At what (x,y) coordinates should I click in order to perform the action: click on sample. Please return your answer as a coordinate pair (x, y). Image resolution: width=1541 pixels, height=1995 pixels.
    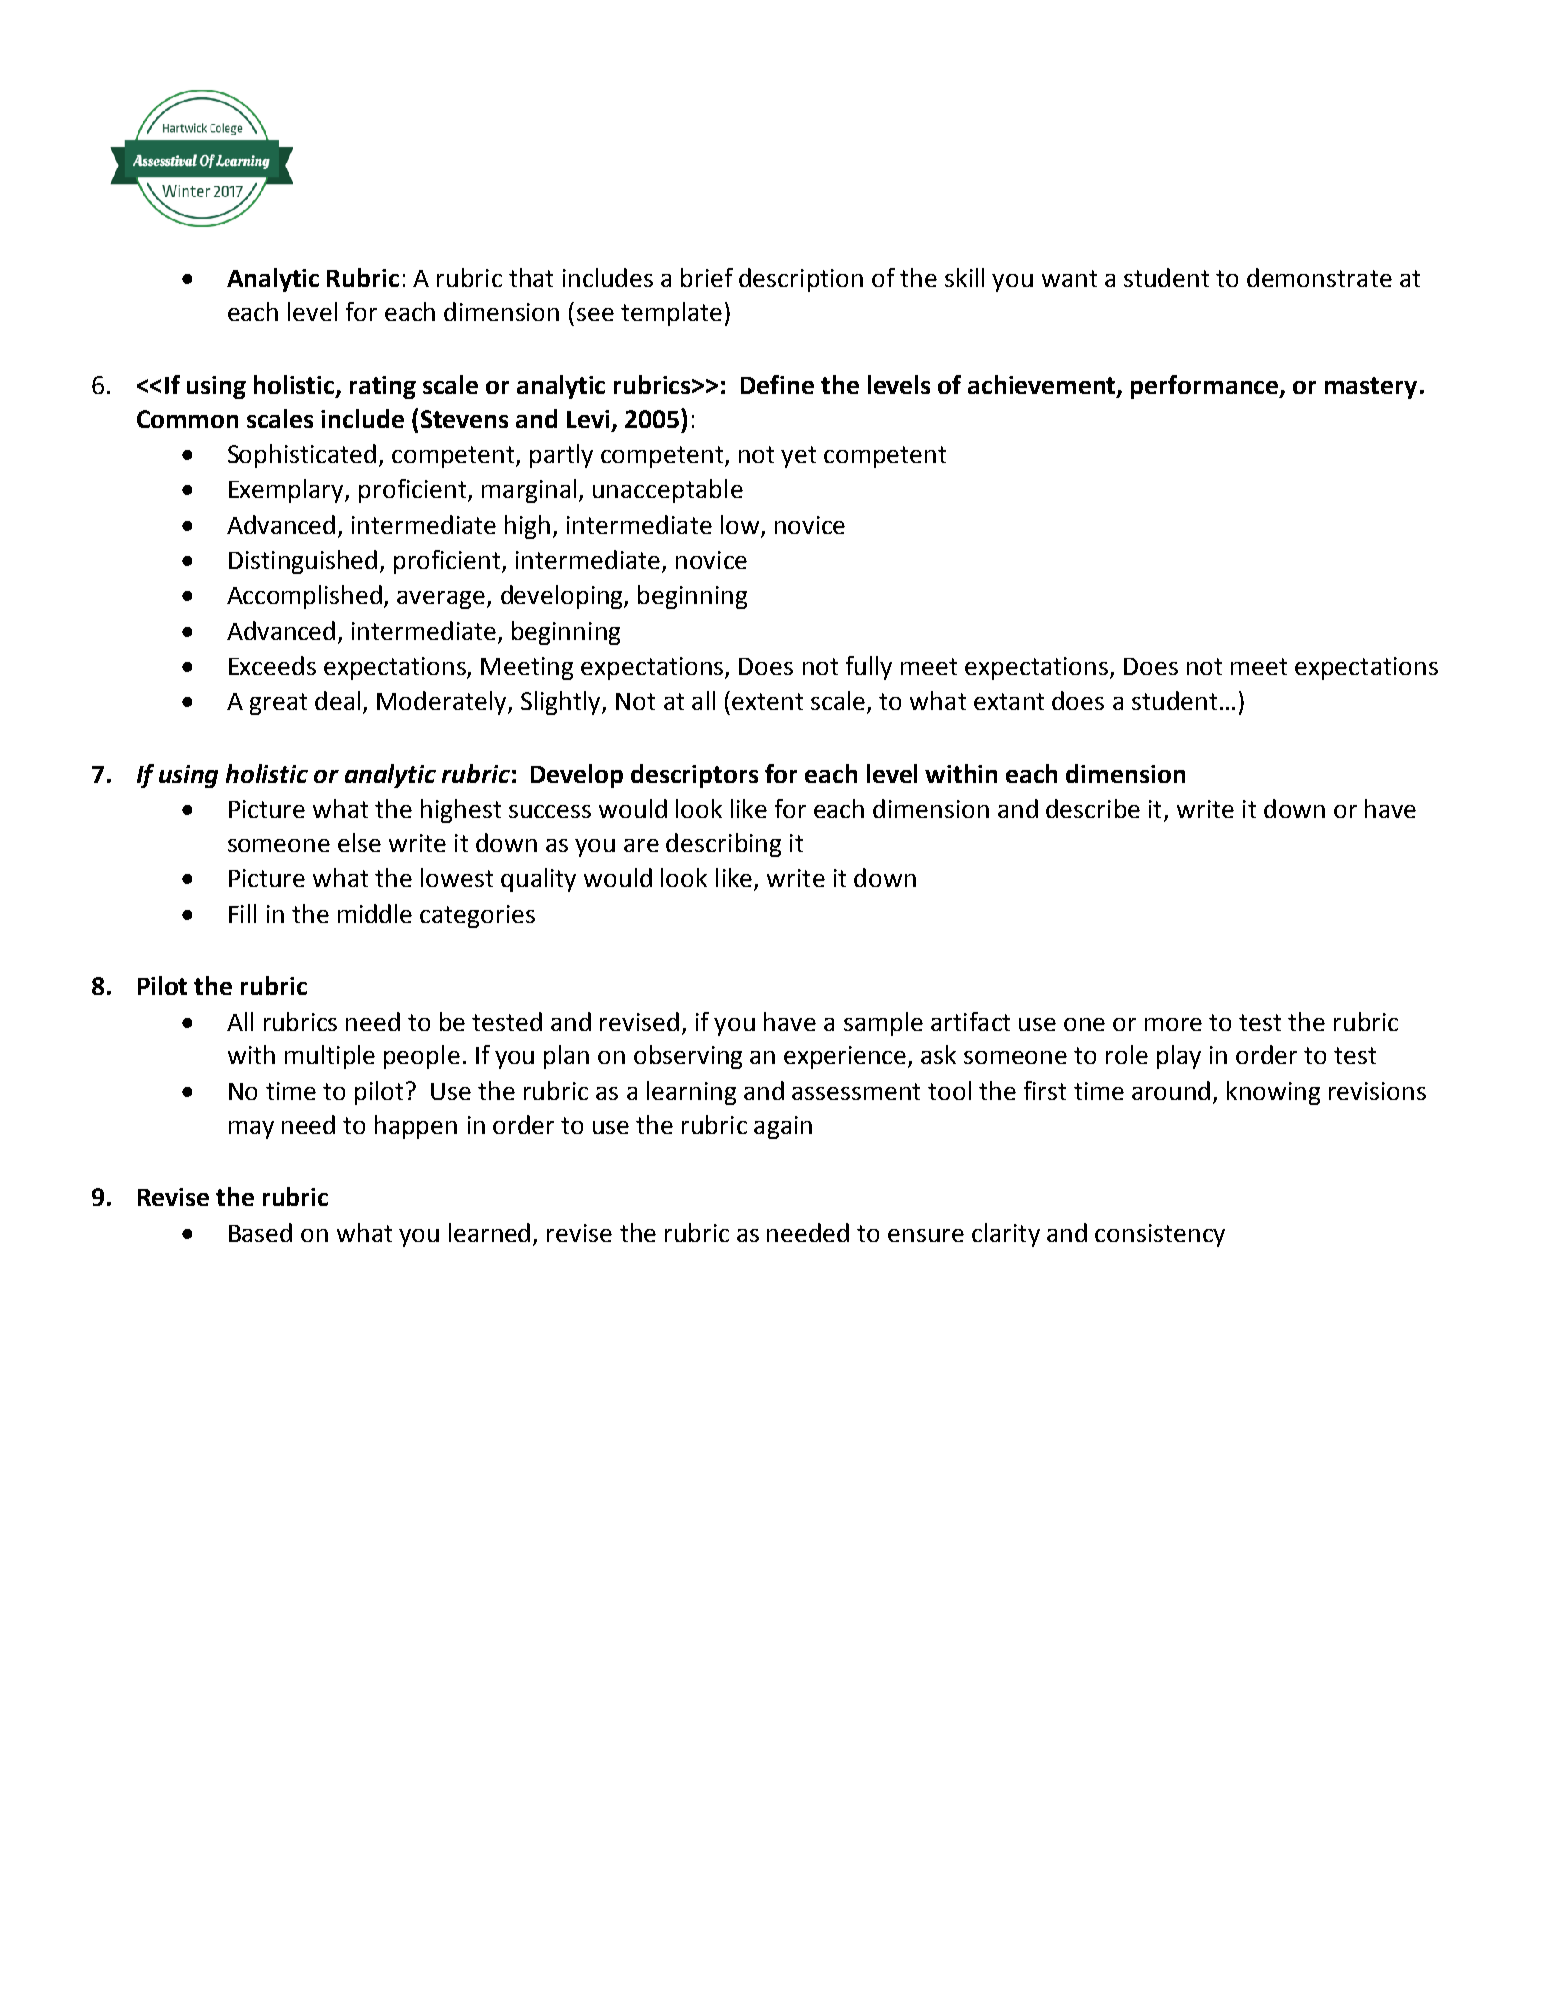
    Looking at the image, I should click on (883, 1024).
